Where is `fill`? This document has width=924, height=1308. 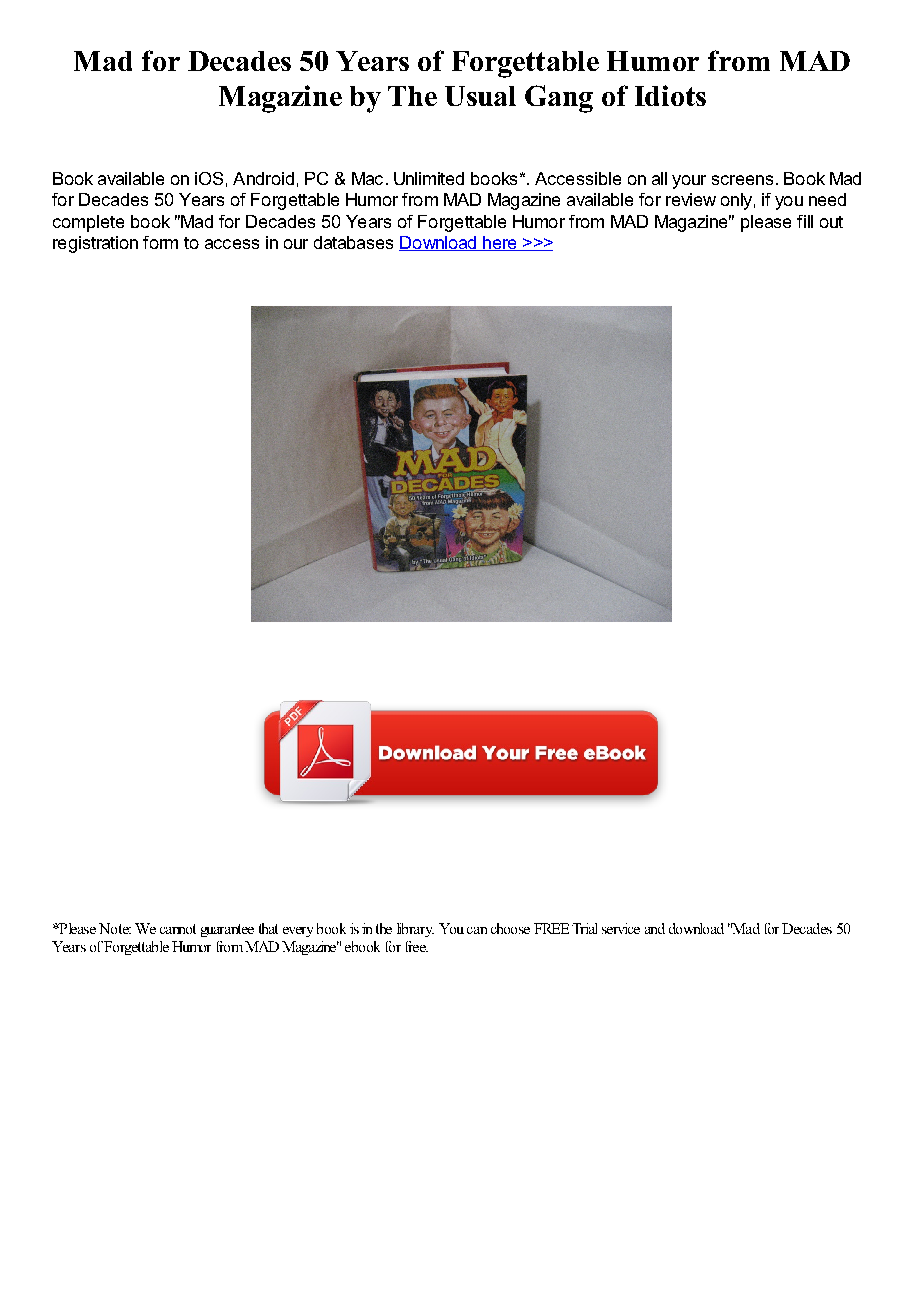 fill is located at coordinates (805, 221).
